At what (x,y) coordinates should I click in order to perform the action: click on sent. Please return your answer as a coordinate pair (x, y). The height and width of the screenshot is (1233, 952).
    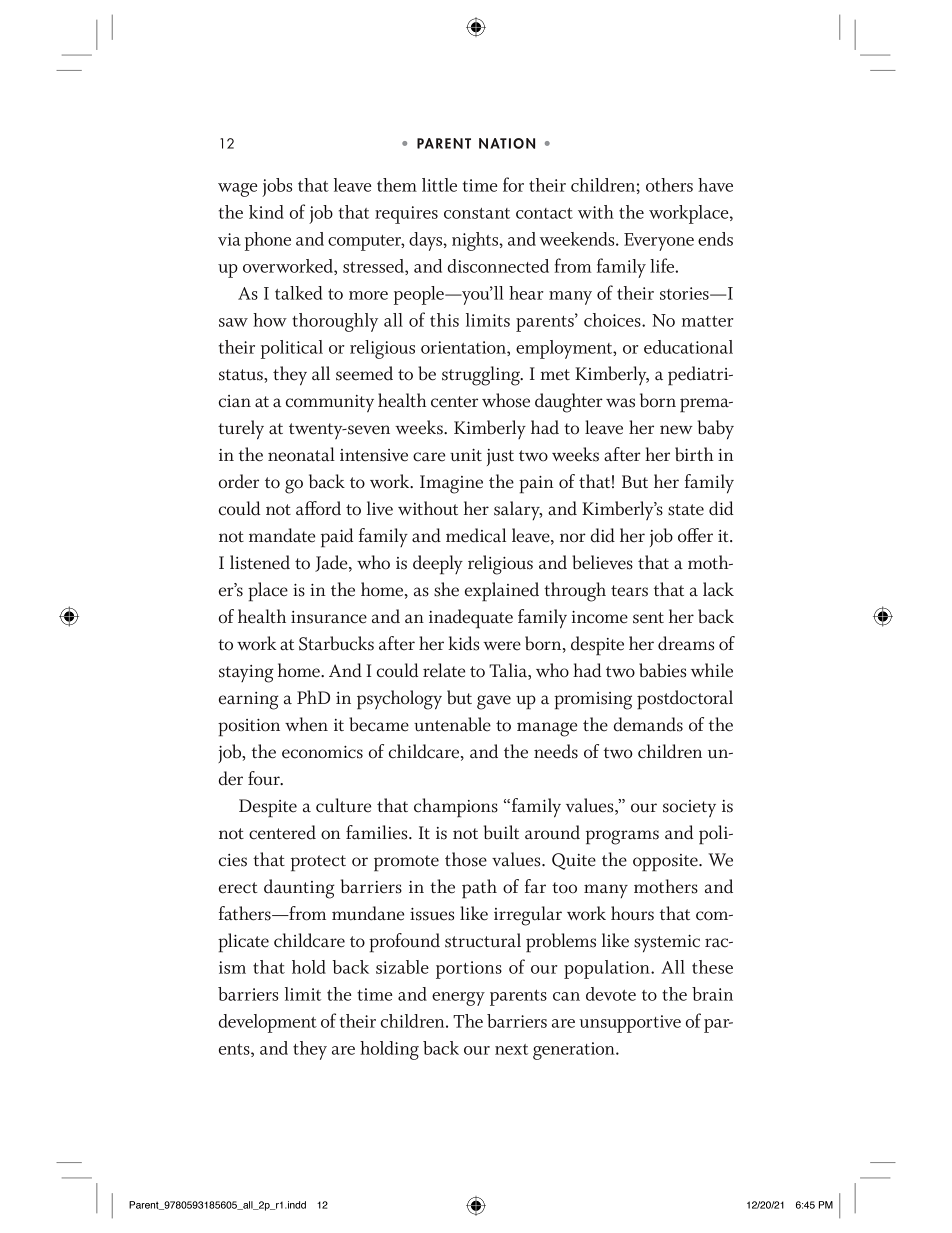
    Looking at the image, I should click on (648, 618).
